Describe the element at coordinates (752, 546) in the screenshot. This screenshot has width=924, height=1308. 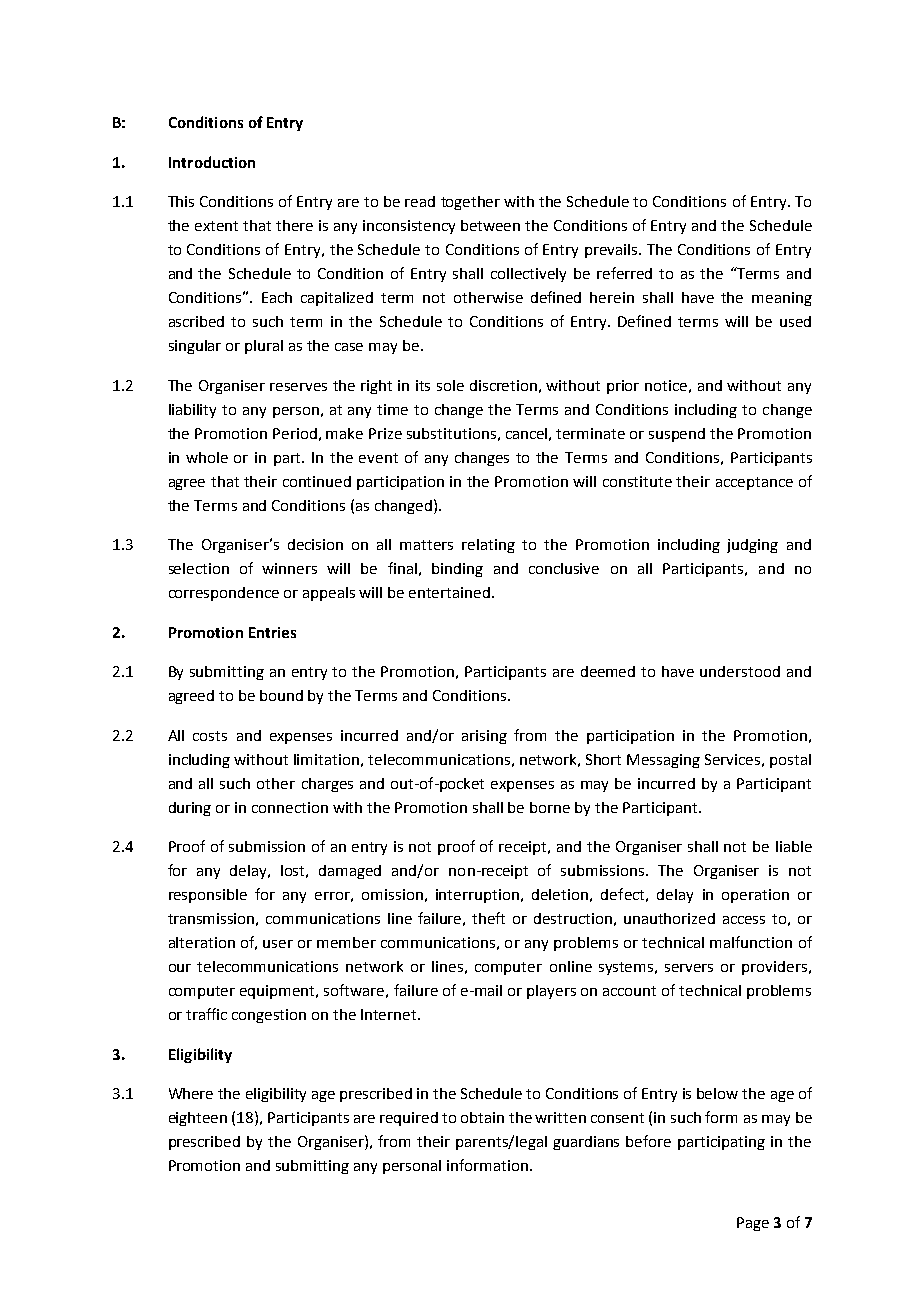
I see `judging` at that location.
